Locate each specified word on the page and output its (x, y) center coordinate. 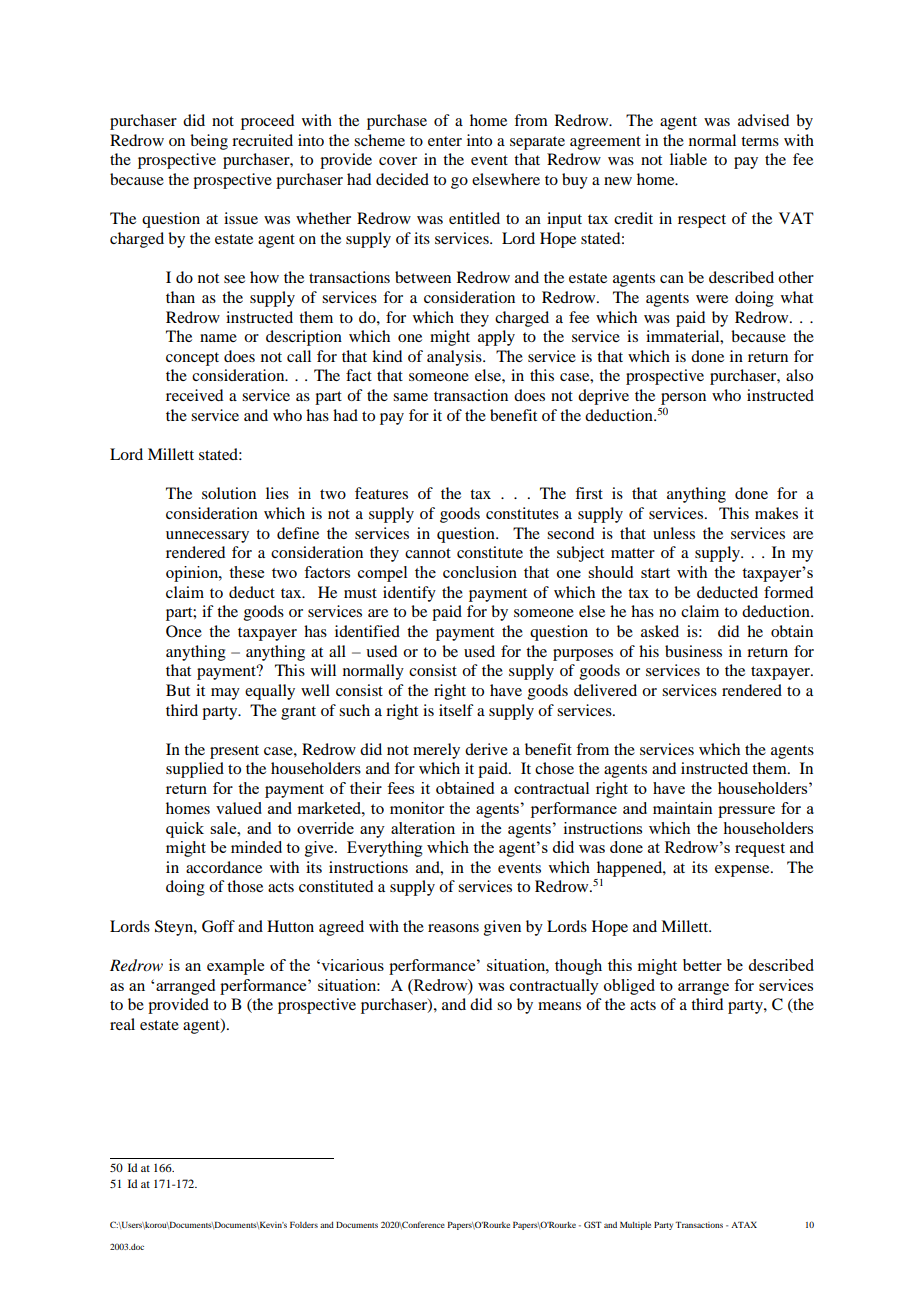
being (209, 142)
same (410, 397)
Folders (304, 1224)
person (683, 399)
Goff (218, 926)
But (178, 690)
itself (456, 710)
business (693, 651)
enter (445, 141)
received (194, 395)
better (702, 965)
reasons (453, 928)
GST (593, 1224)
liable (688, 159)
